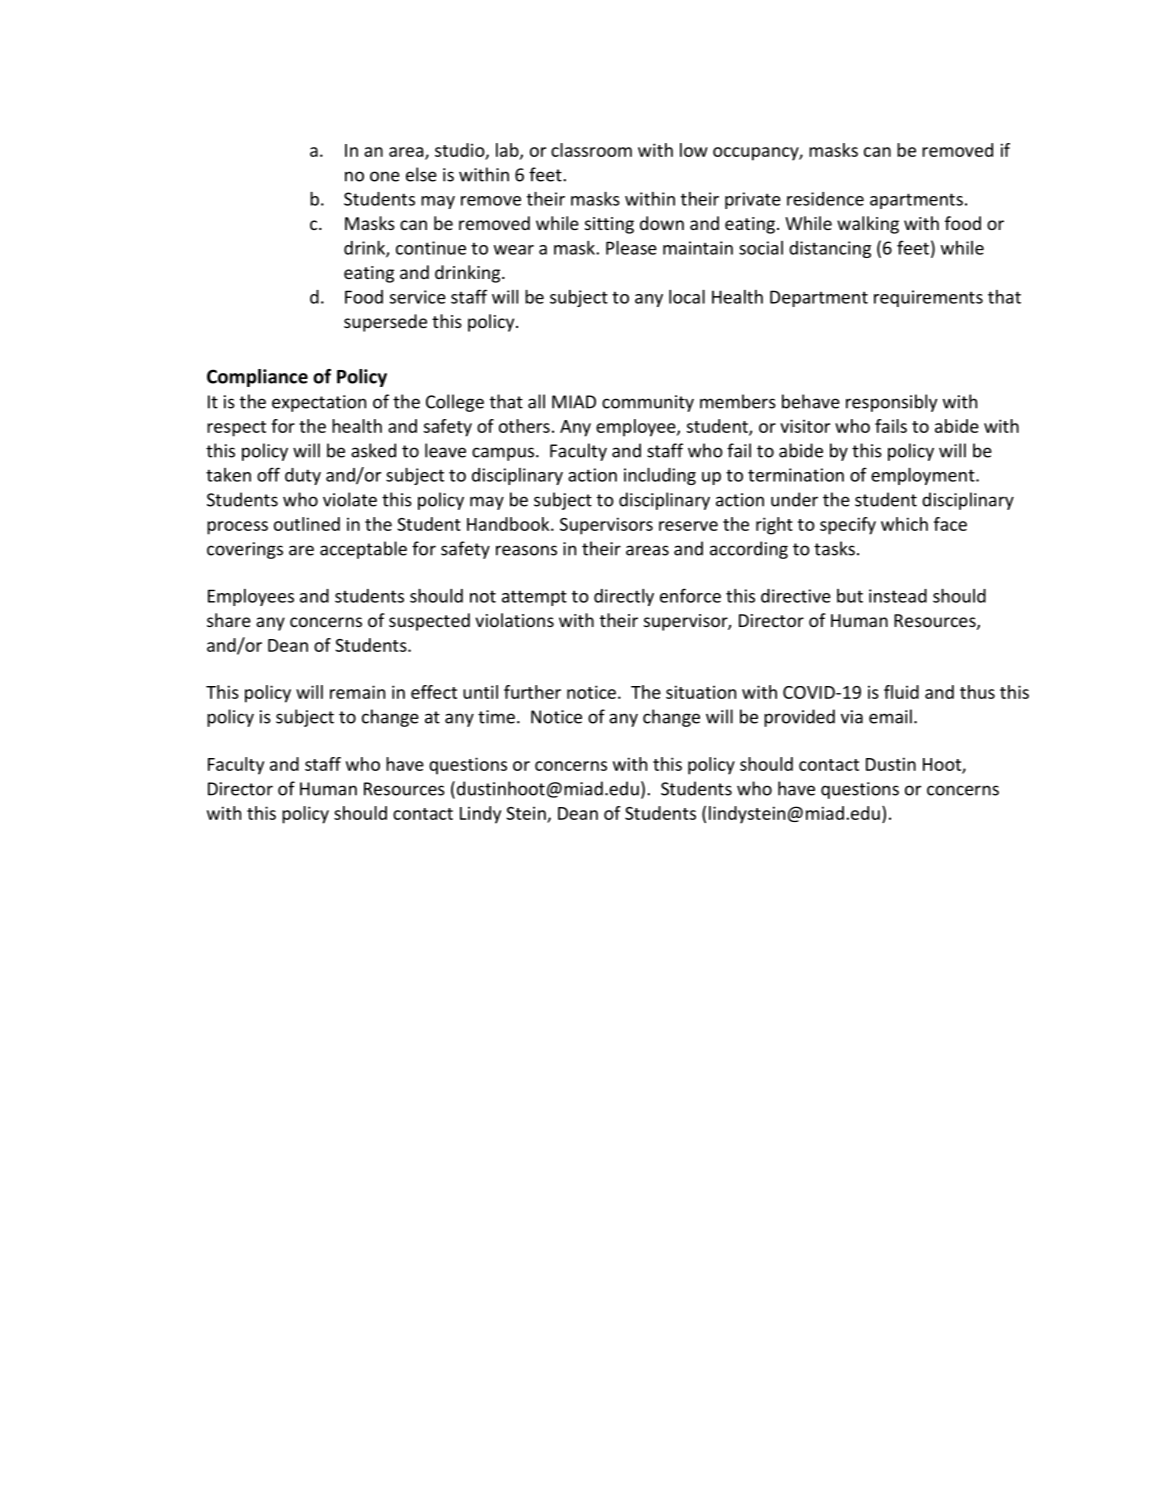 The image size is (1168, 1512). What do you see at coordinates (385, 176) in the page?
I see `one` at bounding box center [385, 176].
